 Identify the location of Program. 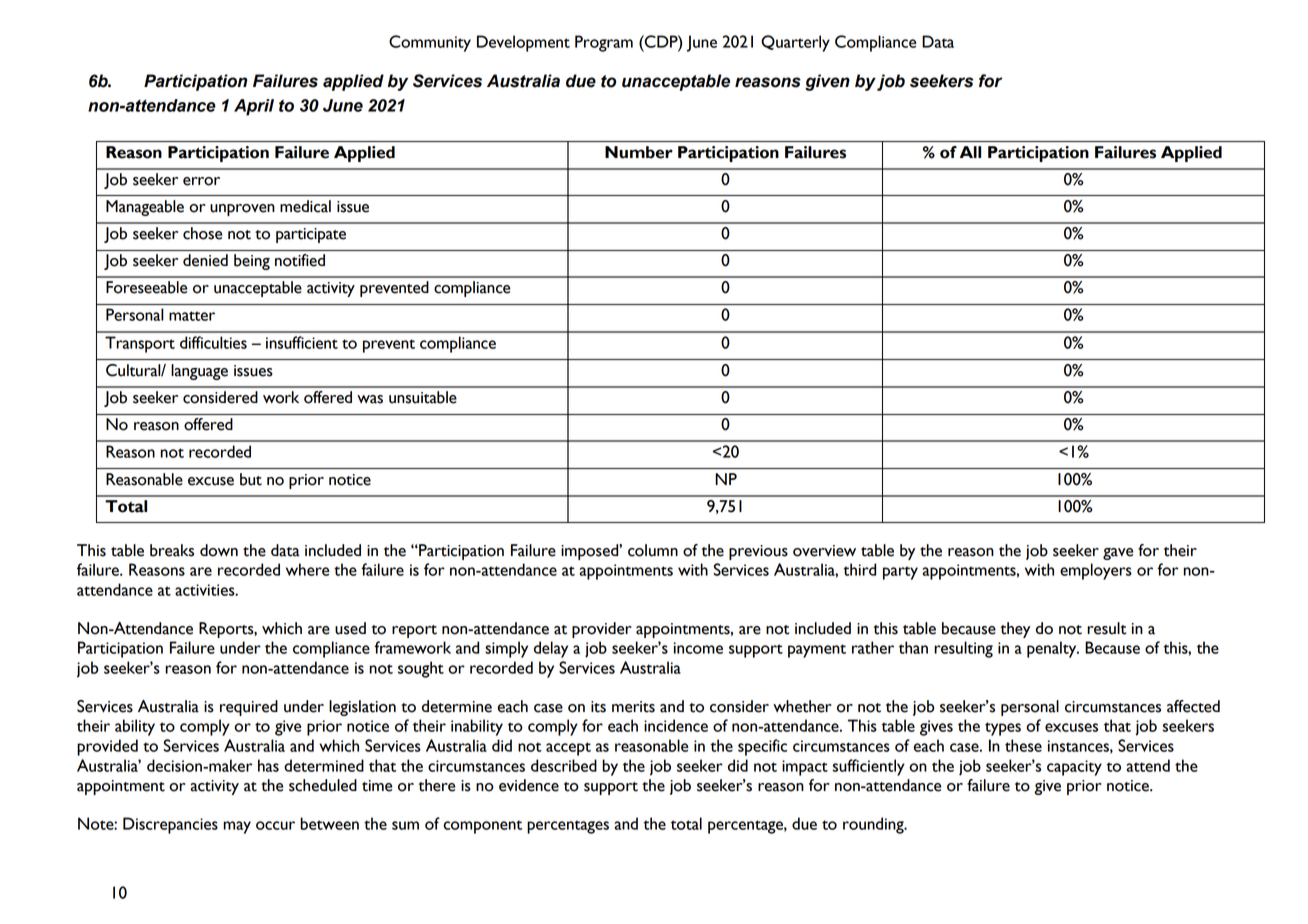
(604, 43).
